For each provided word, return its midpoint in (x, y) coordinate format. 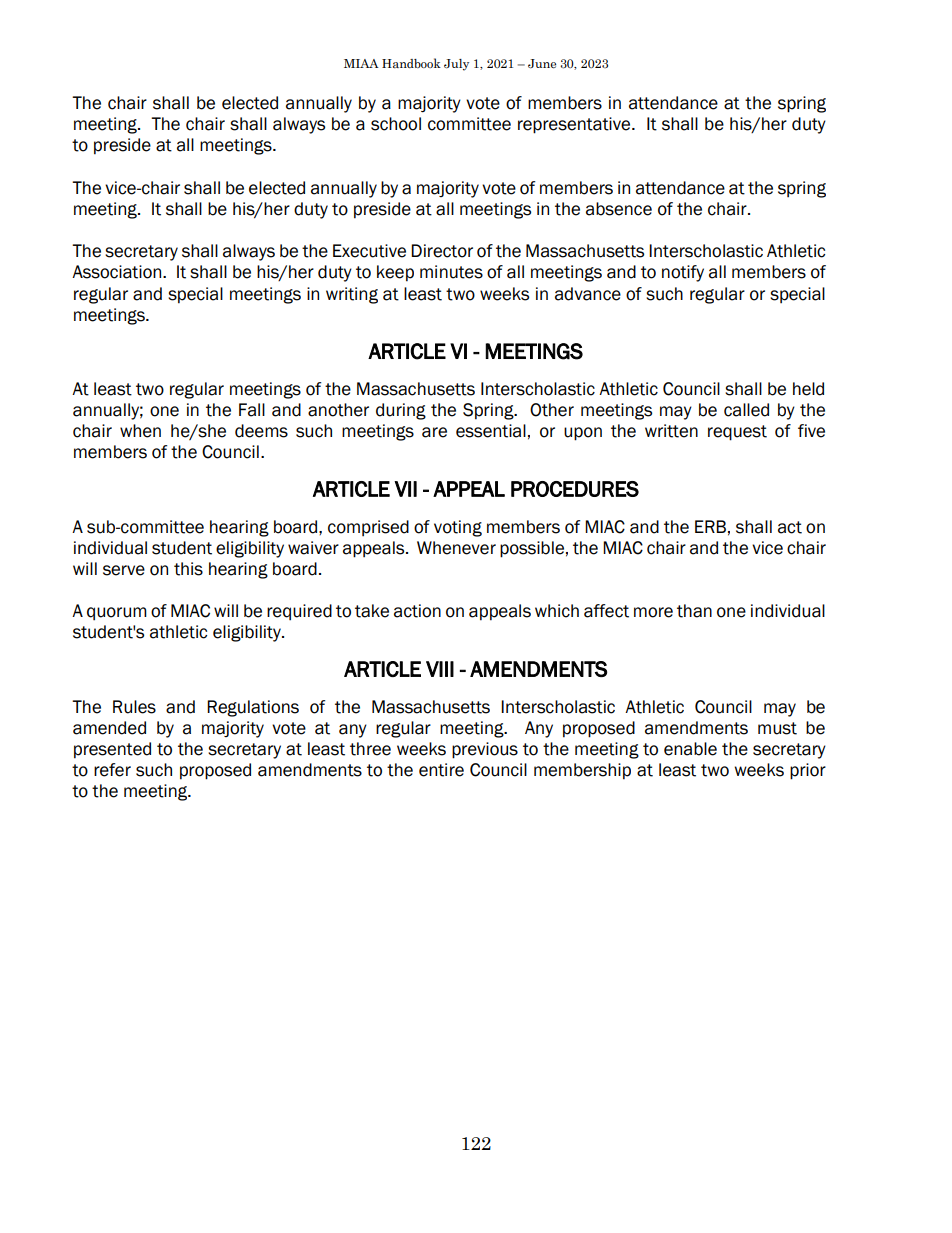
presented (112, 750)
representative (575, 125)
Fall (252, 410)
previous (485, 750)
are (434, 432)
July (456, 65)
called (746, 410)
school (396, 124)
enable (690, 749)
